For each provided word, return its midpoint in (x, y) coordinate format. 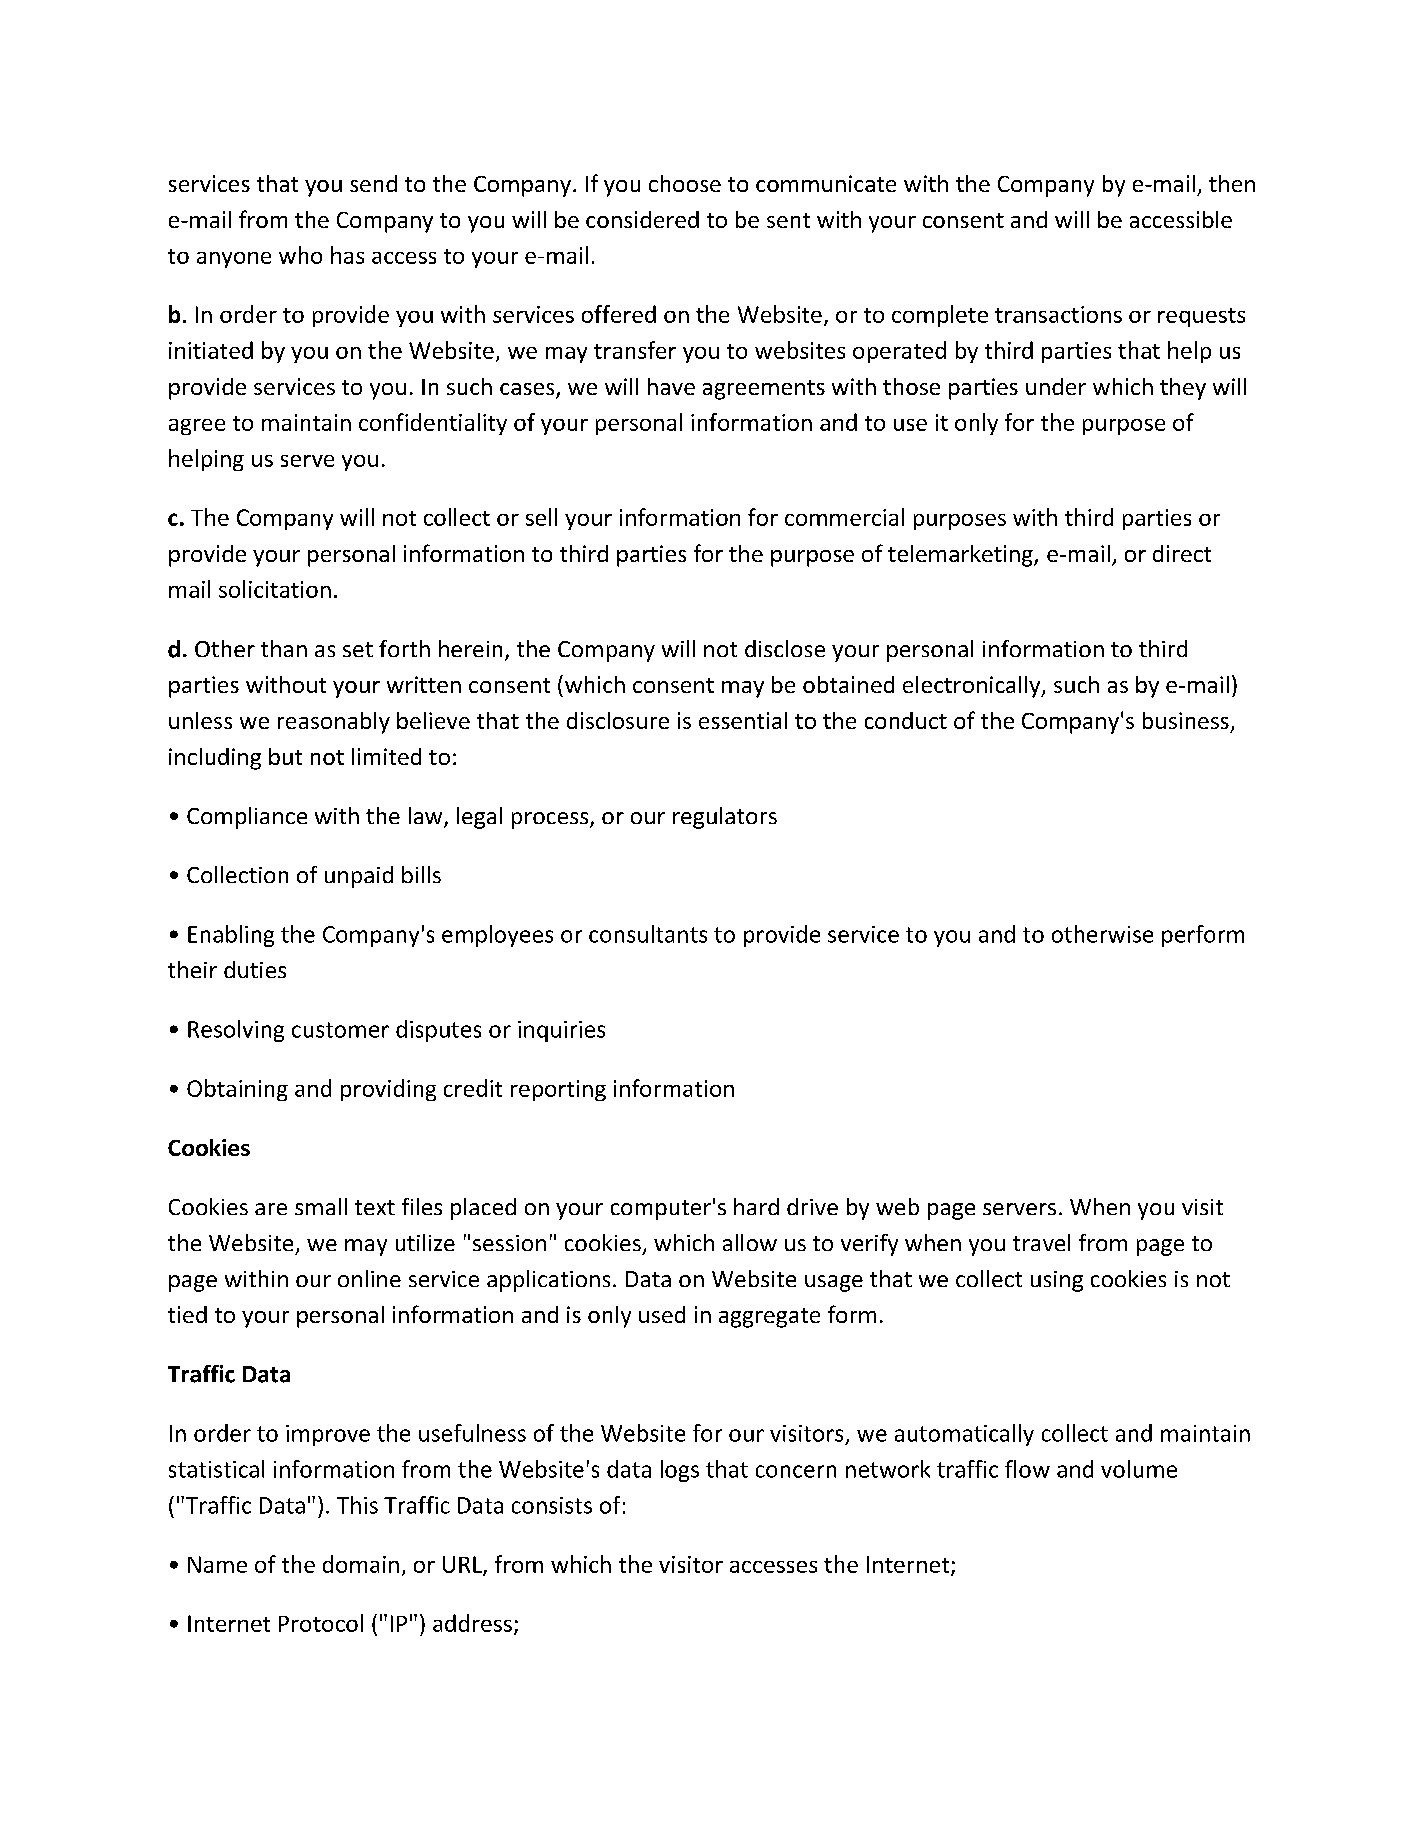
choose (685, 183)
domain (361, 1564)
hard (756, 1206)
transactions (1058, 314)
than (284, 648)
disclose (785, 648)
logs (680, 1471)
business (1186, 720)
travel (1041, 1242)
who (300, 255)
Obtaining (237, 1090)
